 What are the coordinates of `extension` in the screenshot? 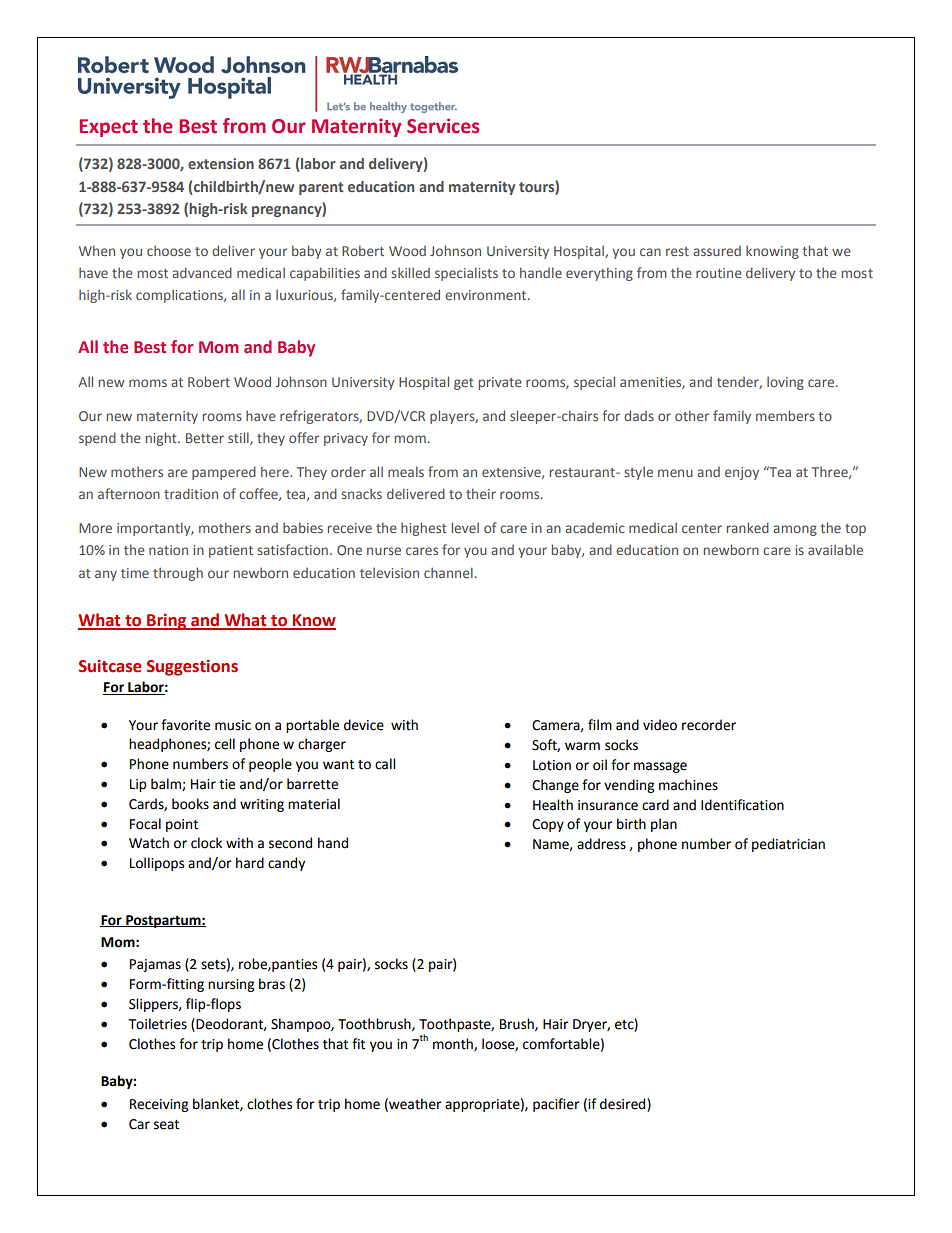 It's located at (221, 163).
